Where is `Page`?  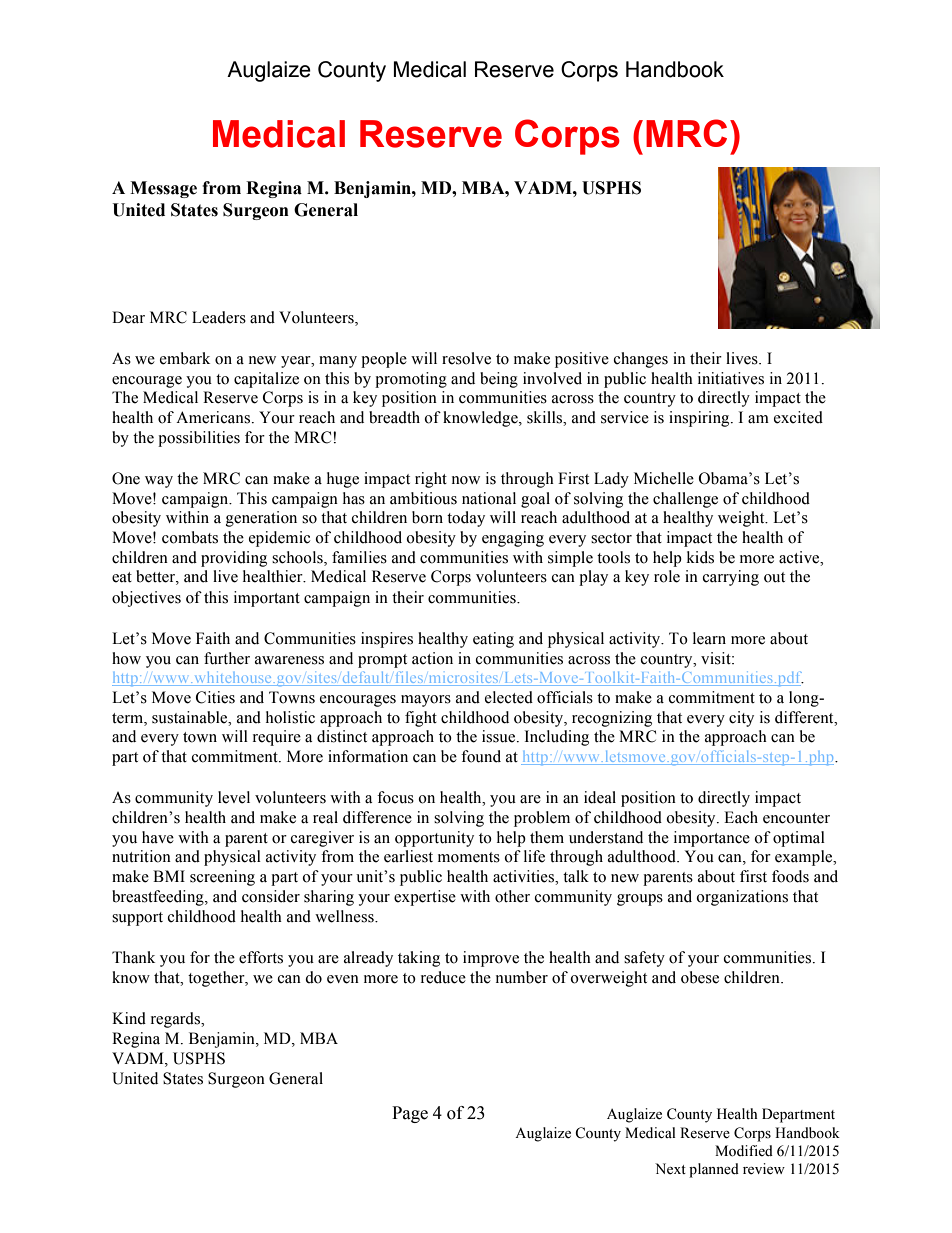 Page is located at coordinates (410, 1114).
